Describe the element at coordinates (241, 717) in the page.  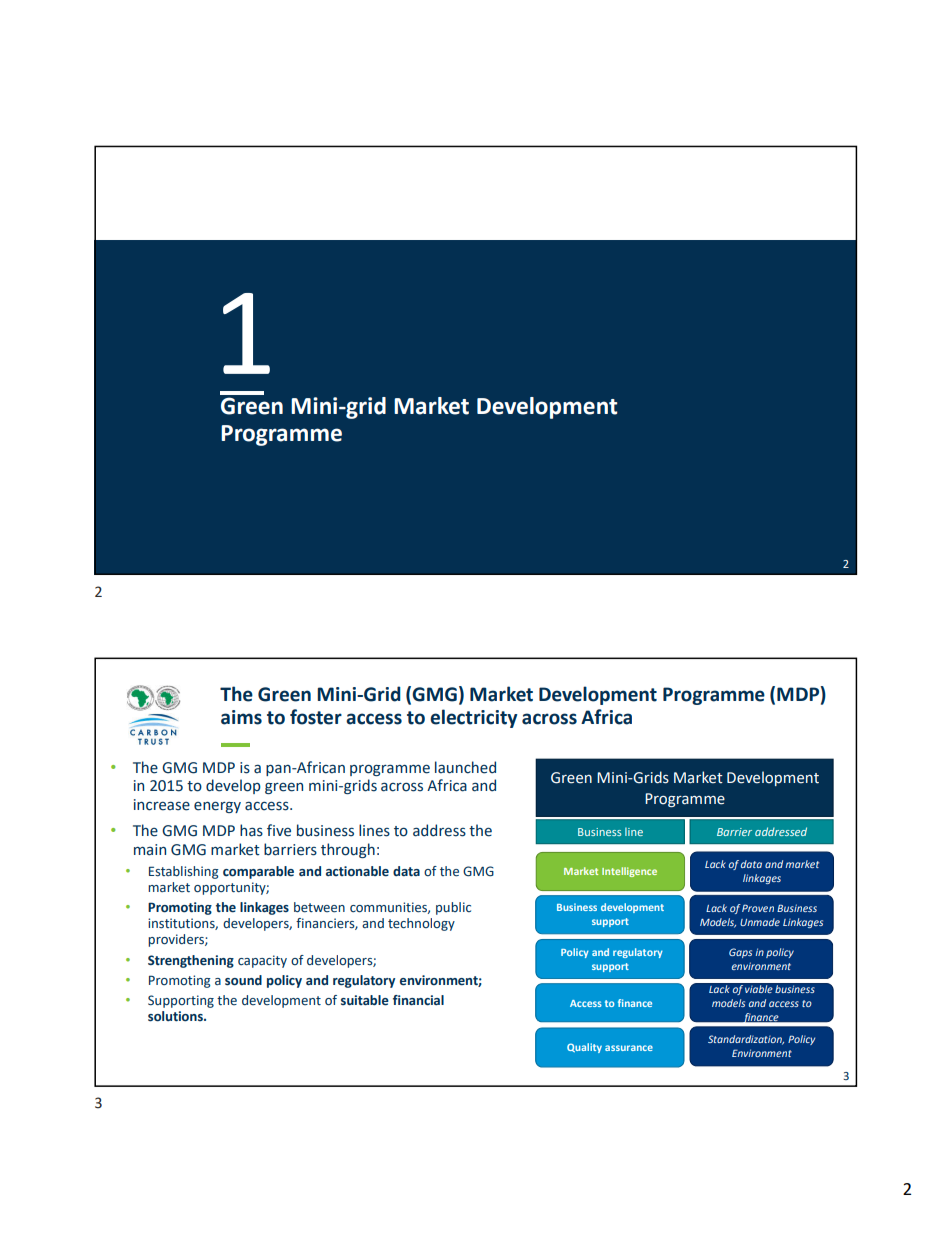
I see `aims` at that location.
